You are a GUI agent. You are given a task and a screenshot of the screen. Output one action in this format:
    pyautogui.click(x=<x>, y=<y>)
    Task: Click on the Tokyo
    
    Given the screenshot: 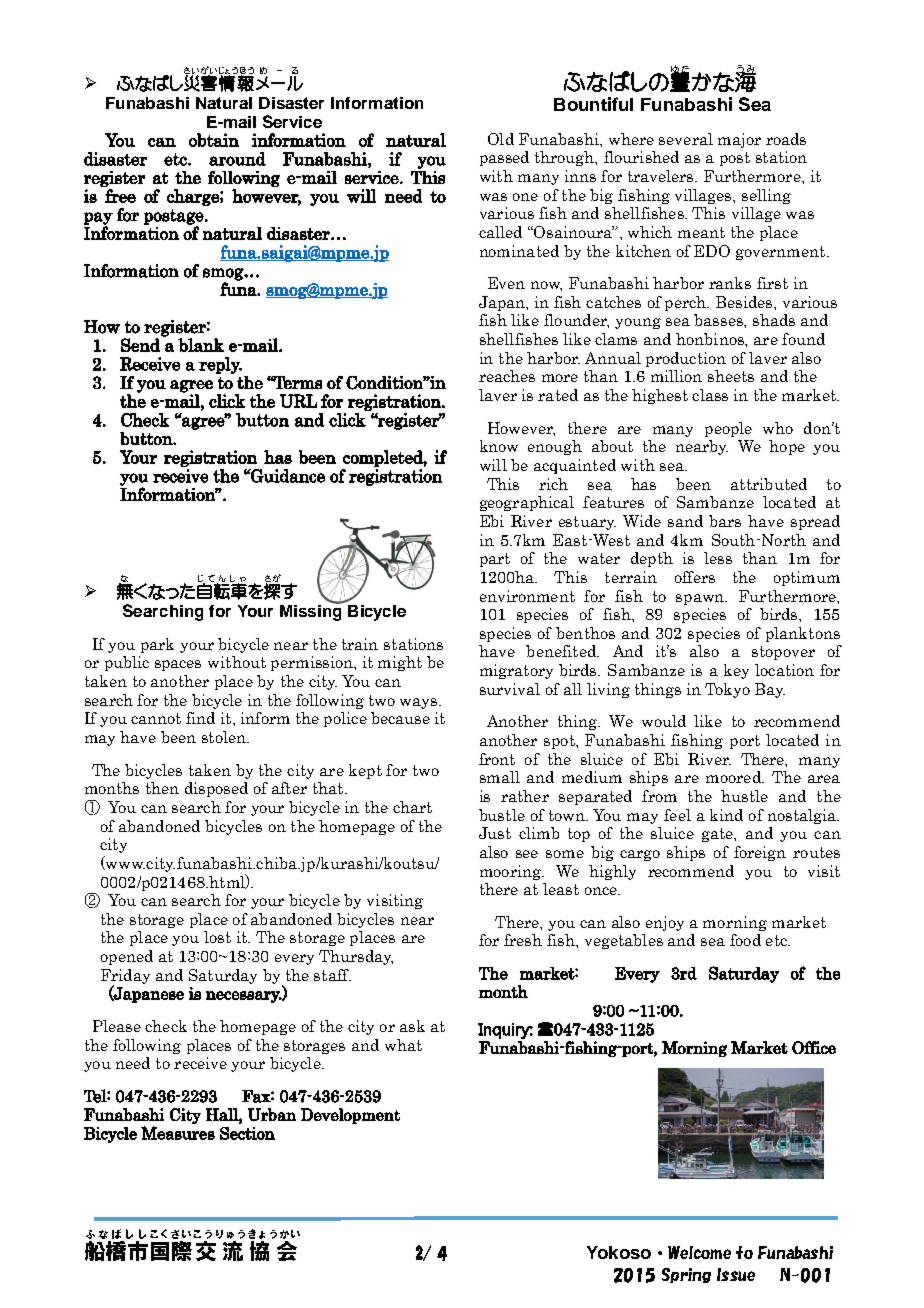 What is the action you would take?
    pyautogui.click(x=727, y=690)
